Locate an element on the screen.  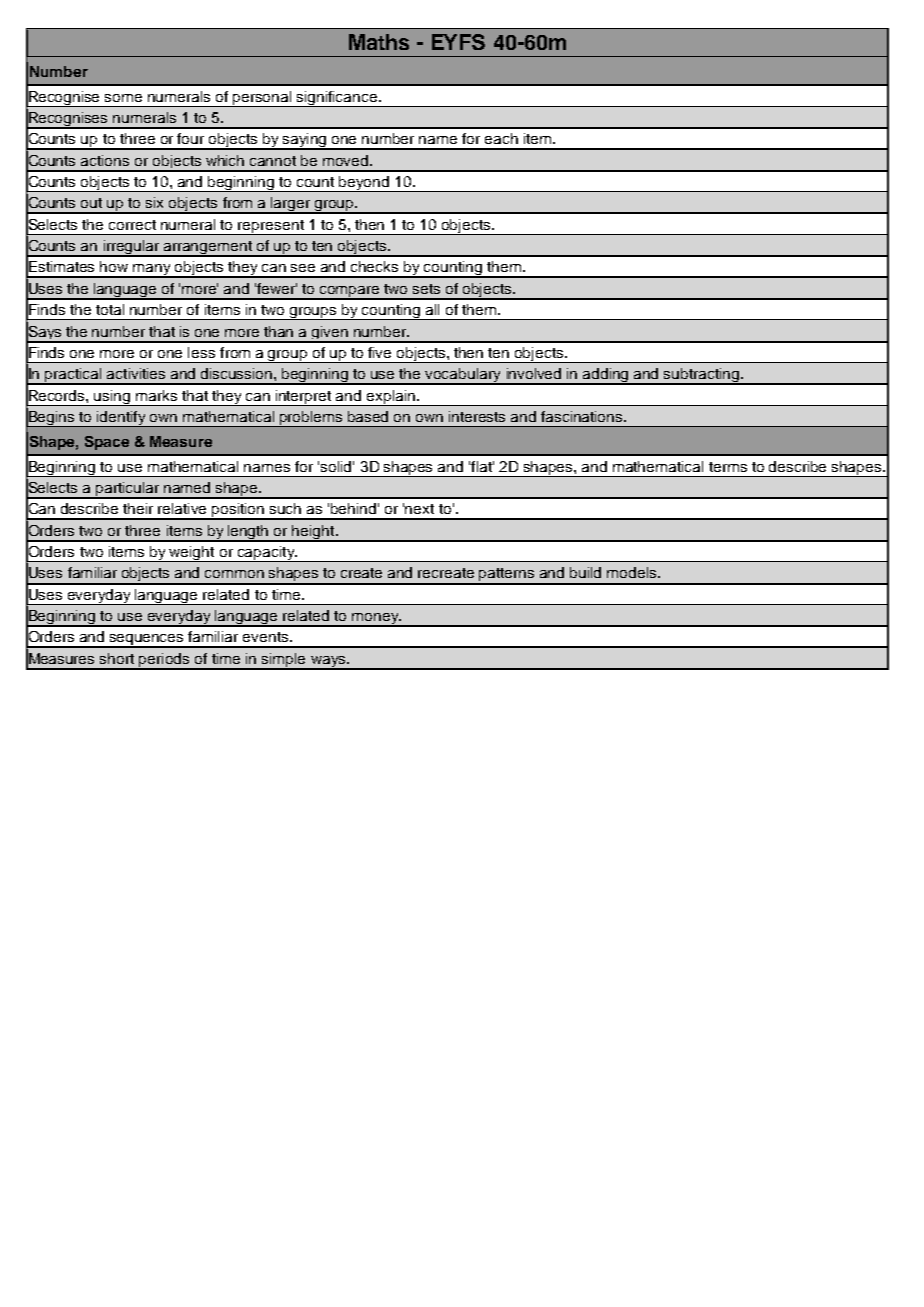
marks is located at coordinates (156, 395).
